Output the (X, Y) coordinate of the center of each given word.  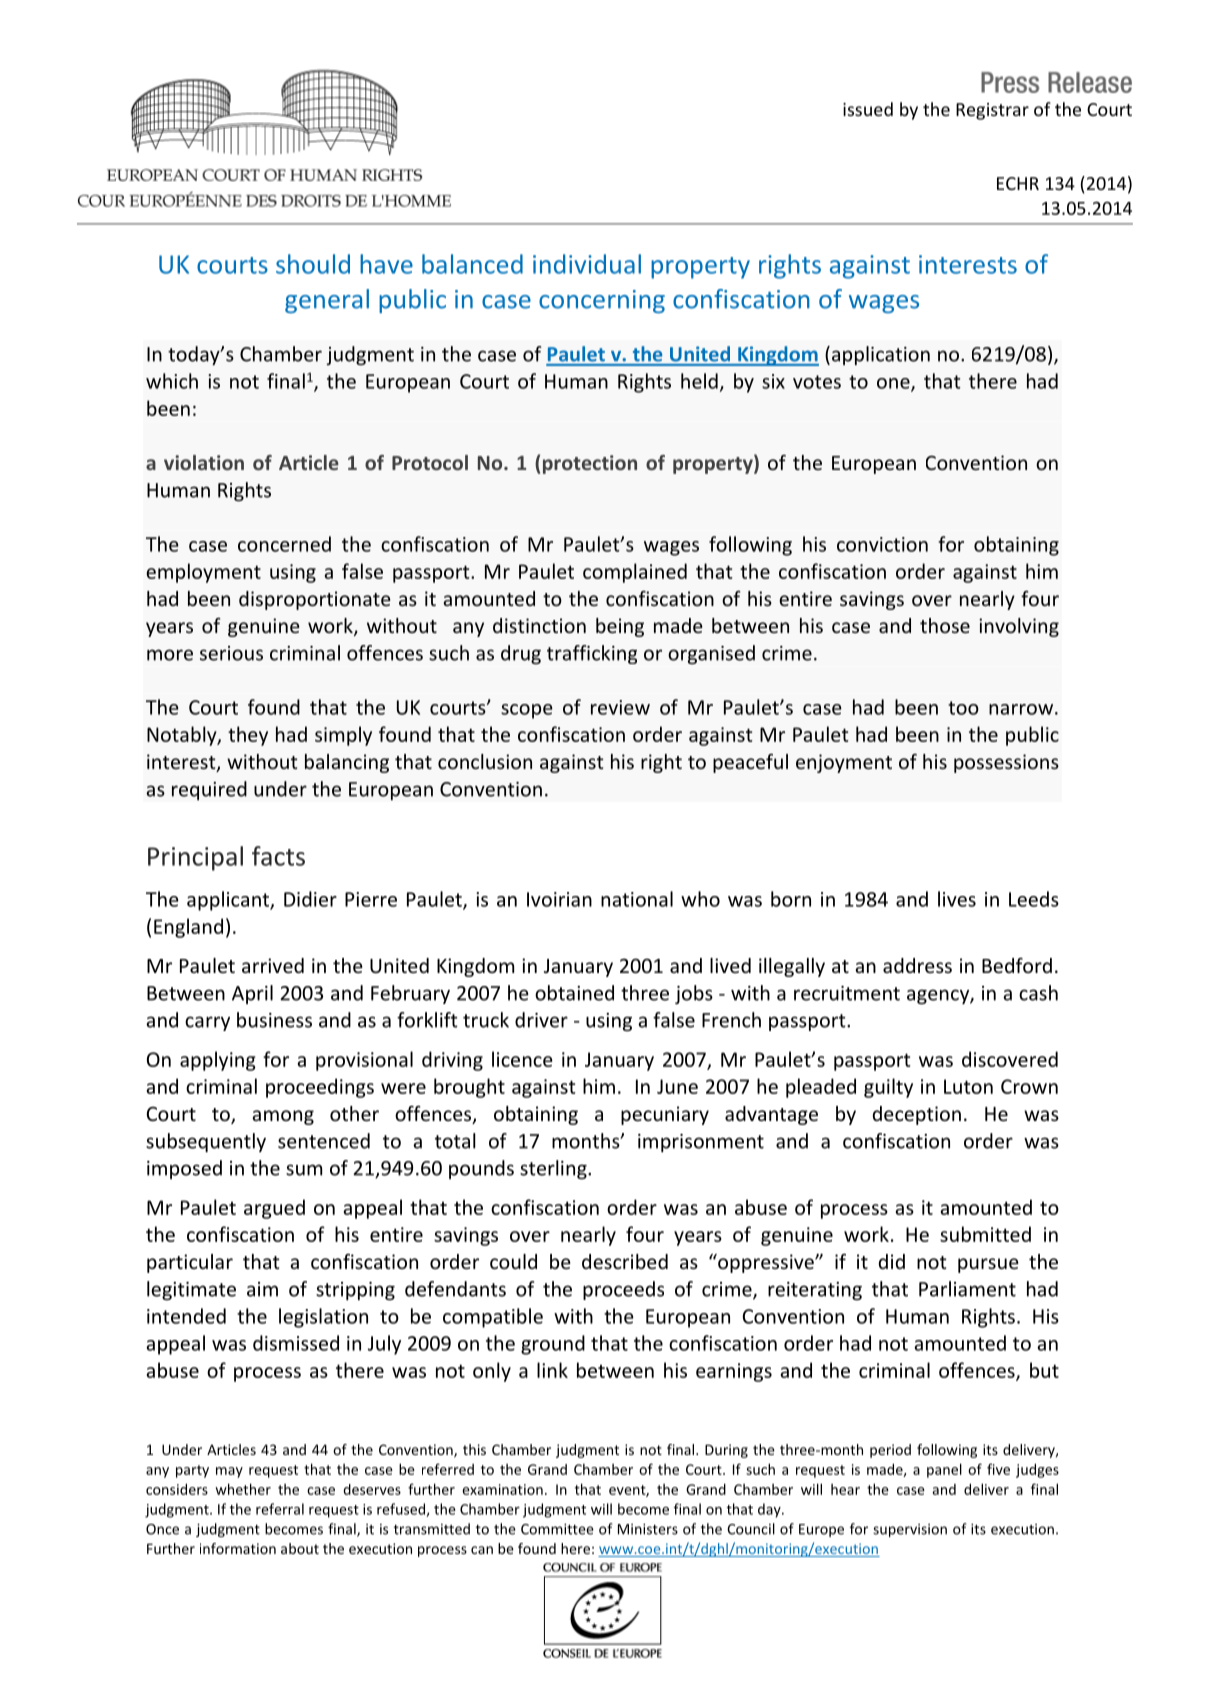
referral (280, 1509)
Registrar (992, 111)
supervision (910, 1530)
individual (587, 264)
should (313, 264)
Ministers (648, 1529)
